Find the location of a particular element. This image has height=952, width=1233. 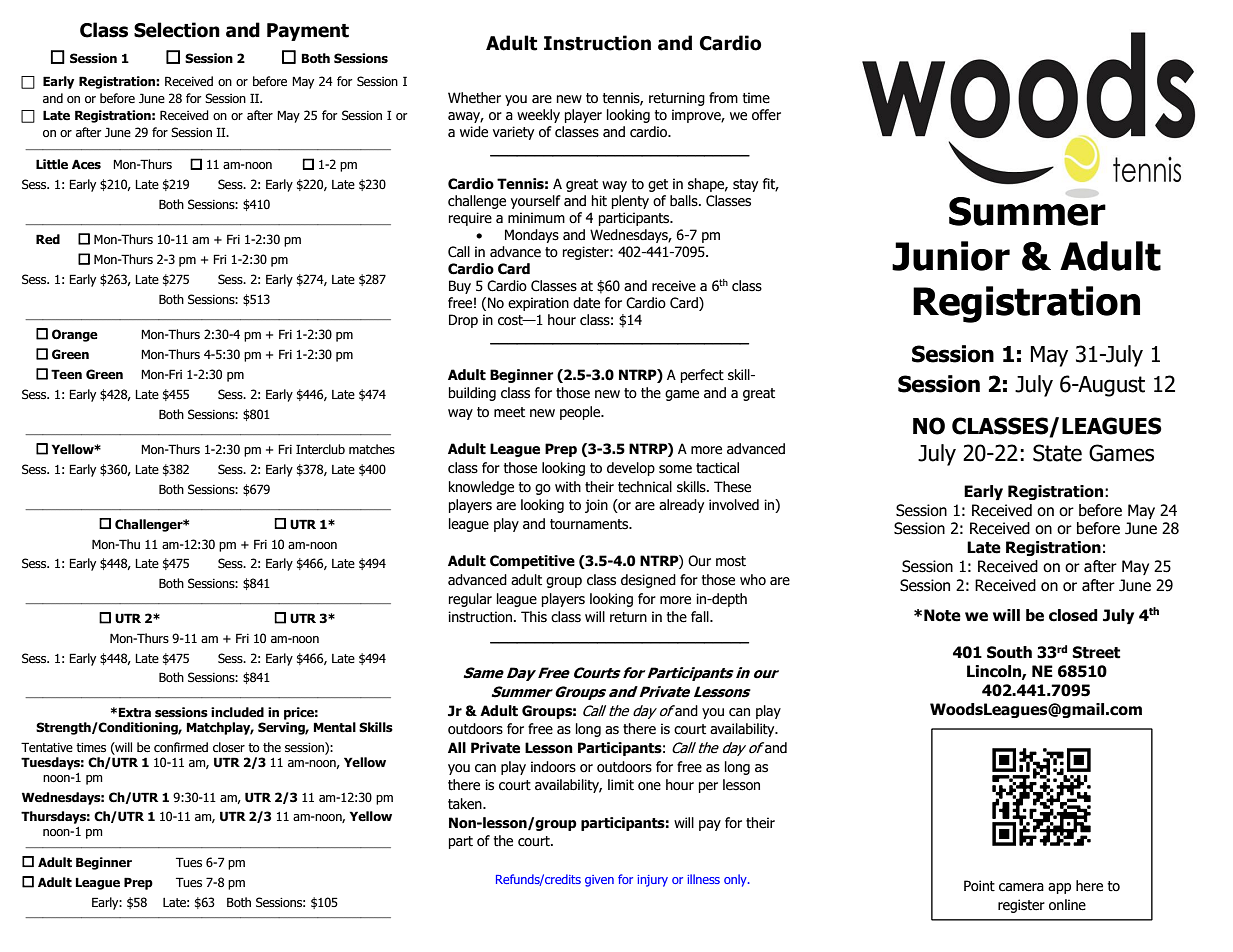

Whether is located at coordinates (474, 98).
